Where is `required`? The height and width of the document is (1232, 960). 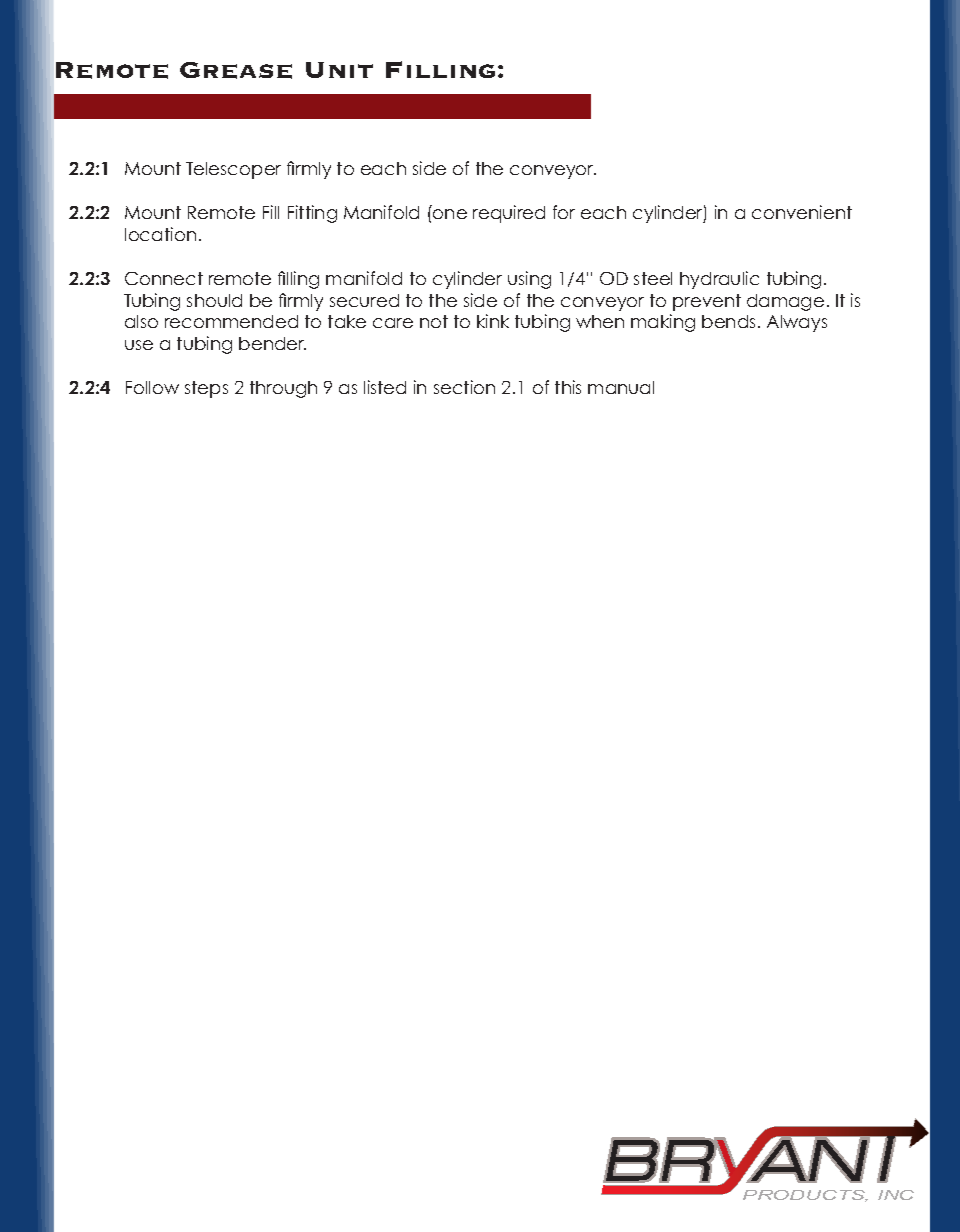 required is located at coordinates (509, 214).
